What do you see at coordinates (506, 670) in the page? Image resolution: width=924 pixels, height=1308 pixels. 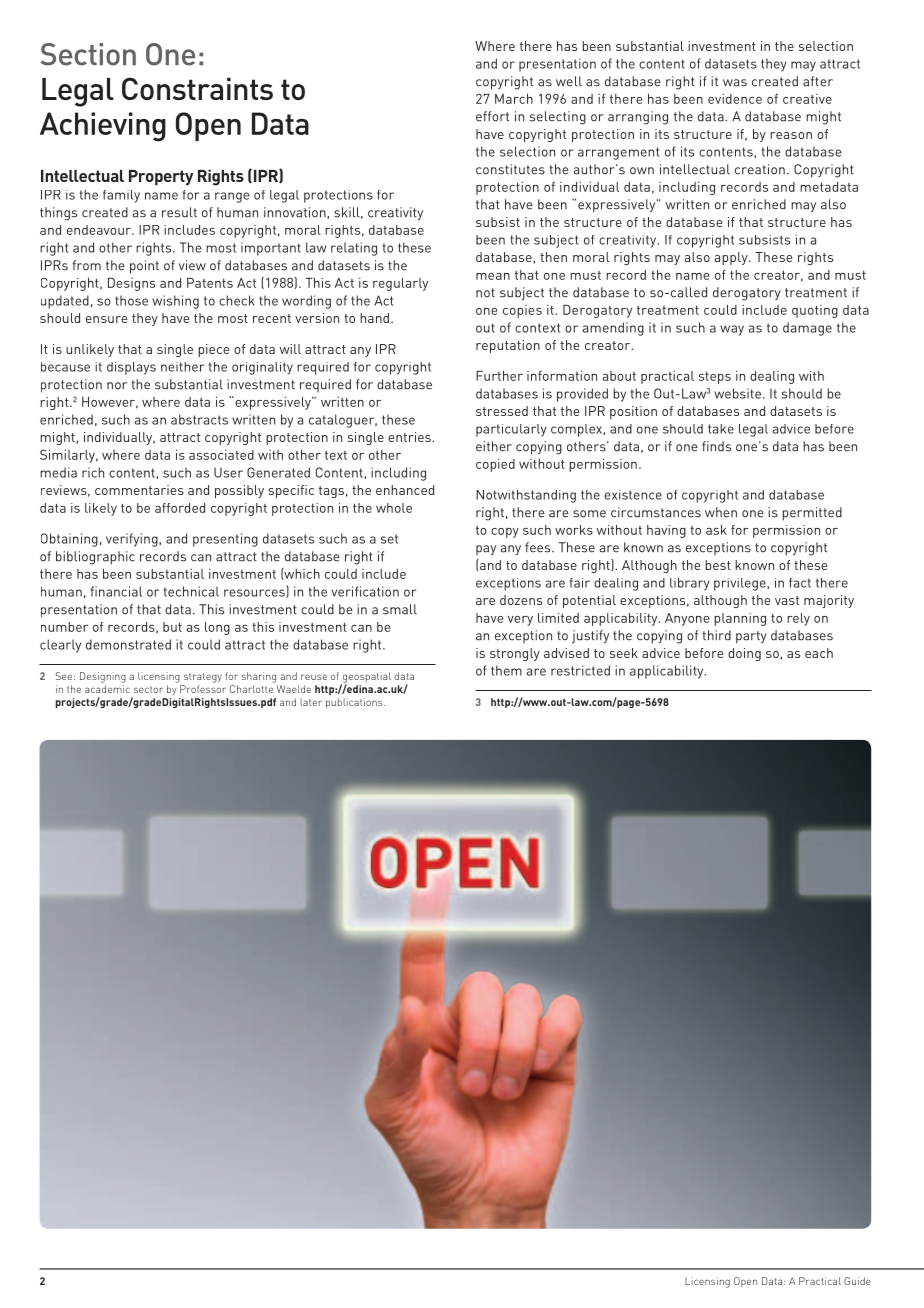 I see `them` at bounding box center [506, 670].
